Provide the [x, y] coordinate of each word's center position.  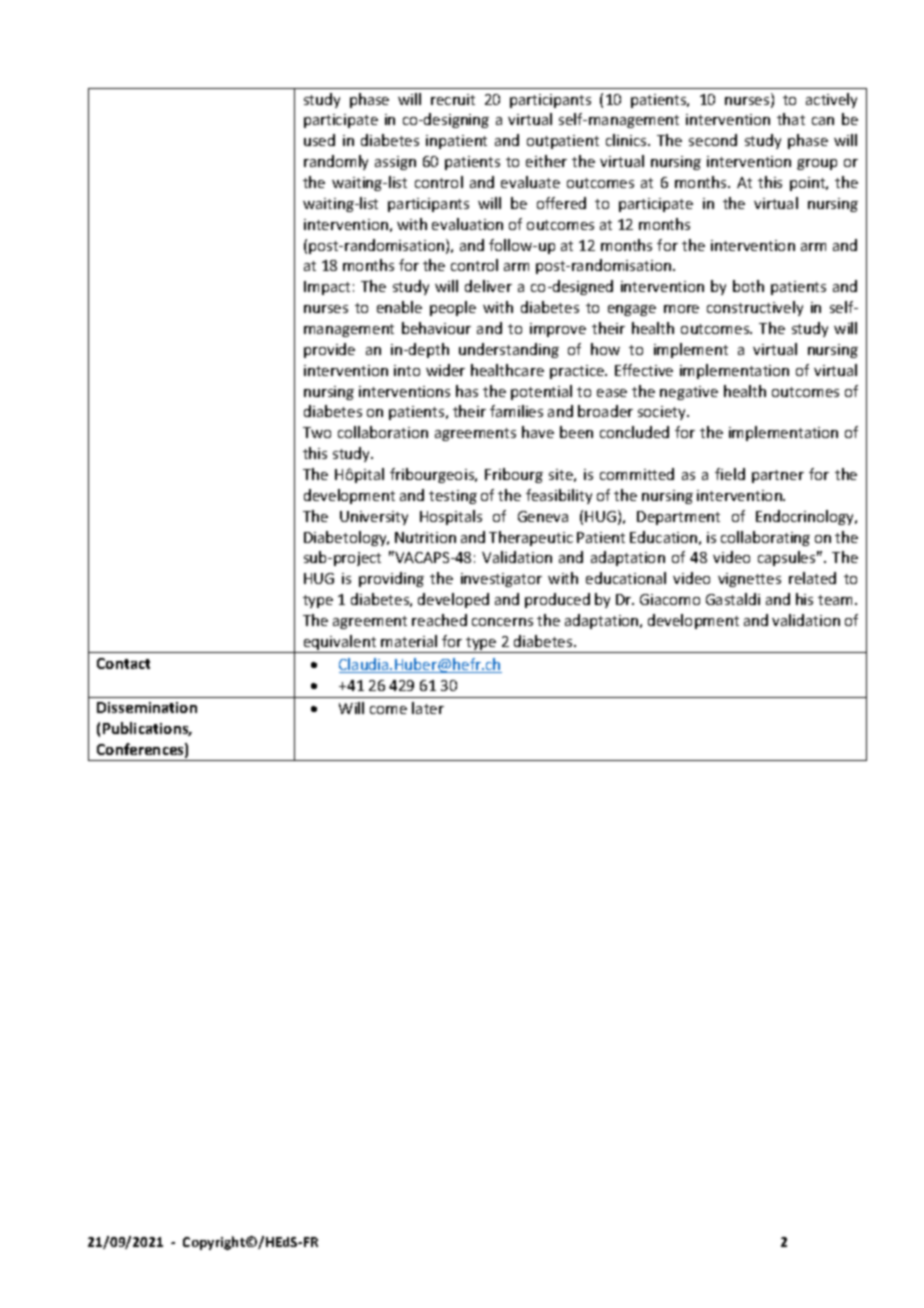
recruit [453, 99]
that [791, 119]
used [319, 140]
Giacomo [670, 599]
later [428, 708]
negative [689, 393]
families [516, 411]
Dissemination [147, 707]
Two [317, 432]
